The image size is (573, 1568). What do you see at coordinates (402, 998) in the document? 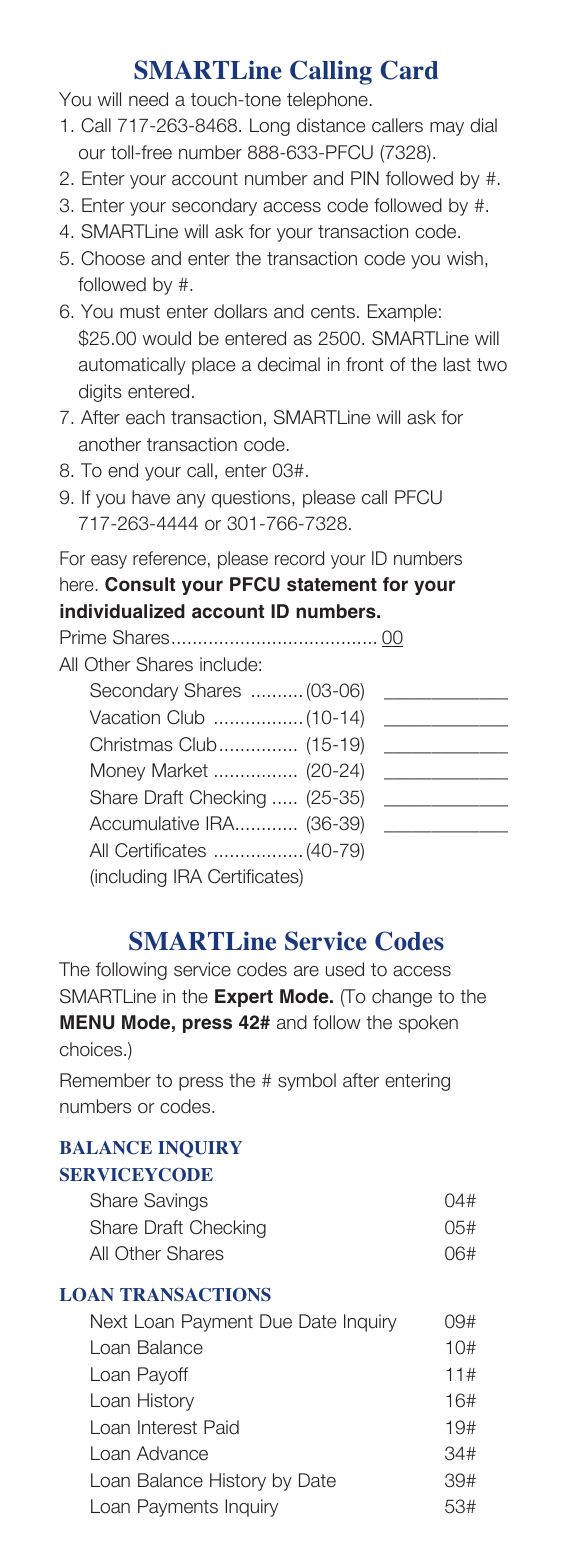
I see `change` at bounding box center [402, 998].
